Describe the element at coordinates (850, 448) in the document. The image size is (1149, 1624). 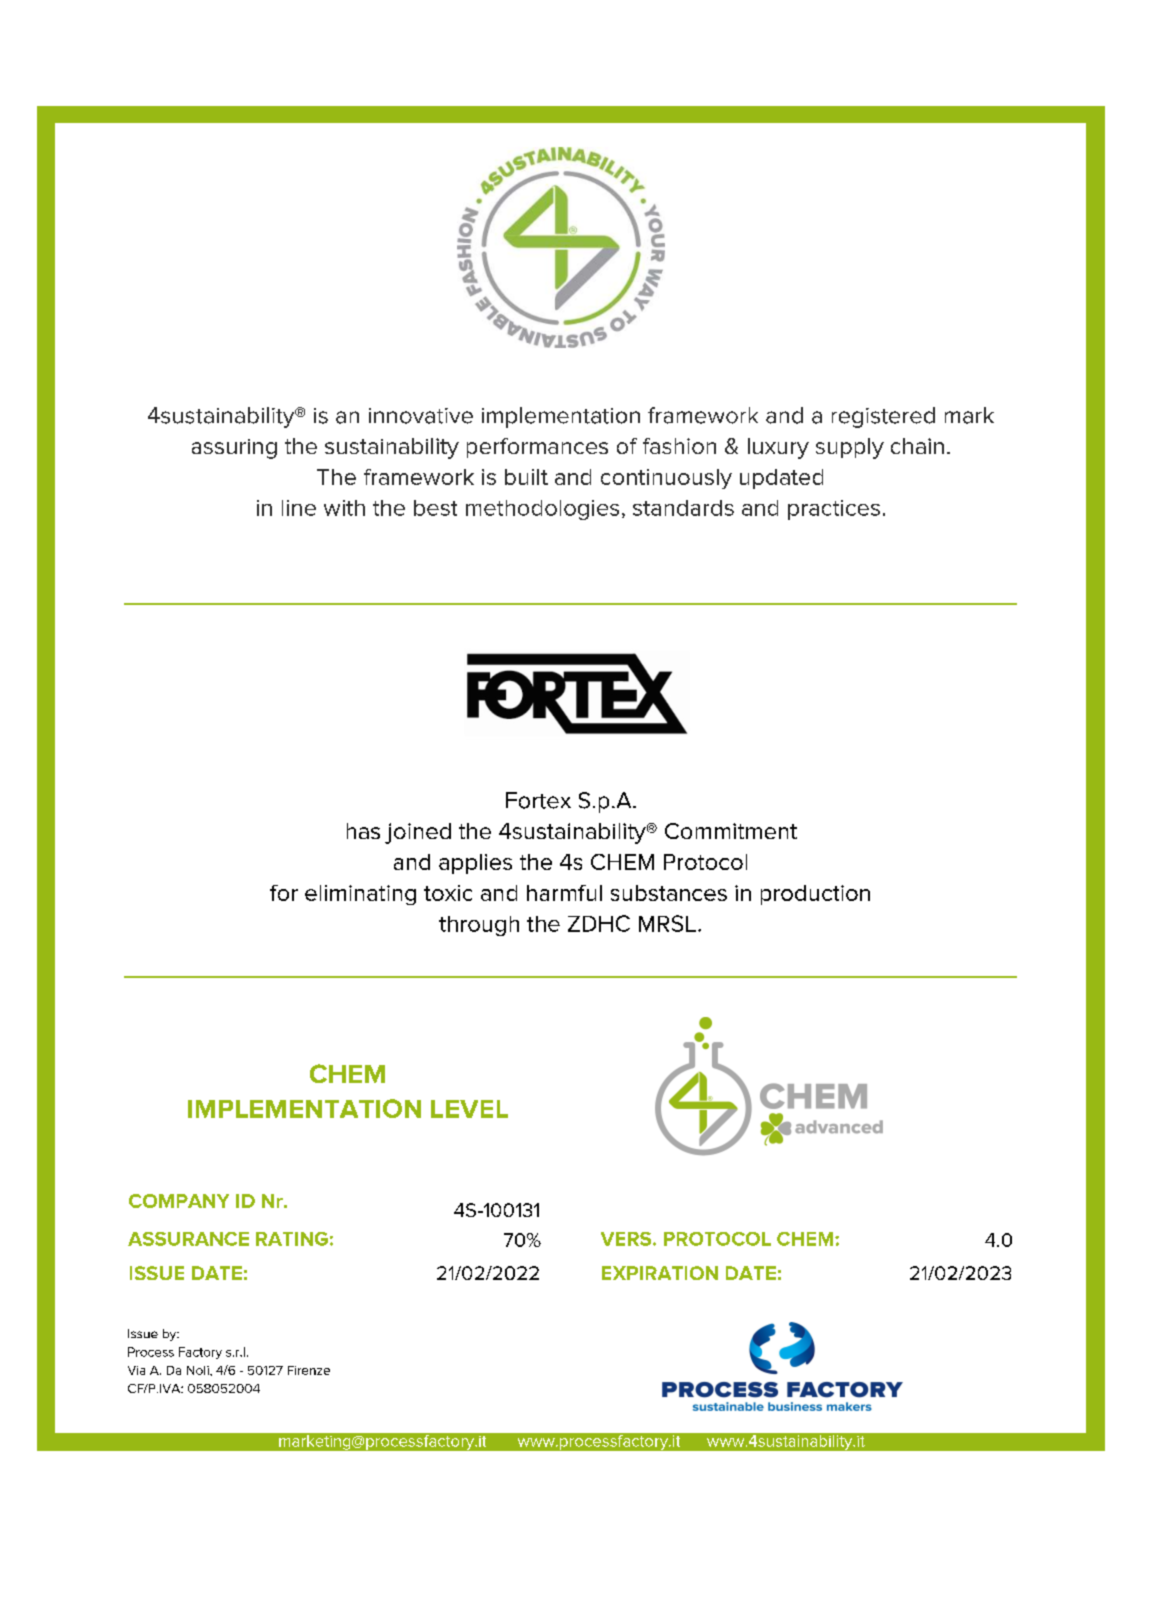
I see `supply` at that location.
